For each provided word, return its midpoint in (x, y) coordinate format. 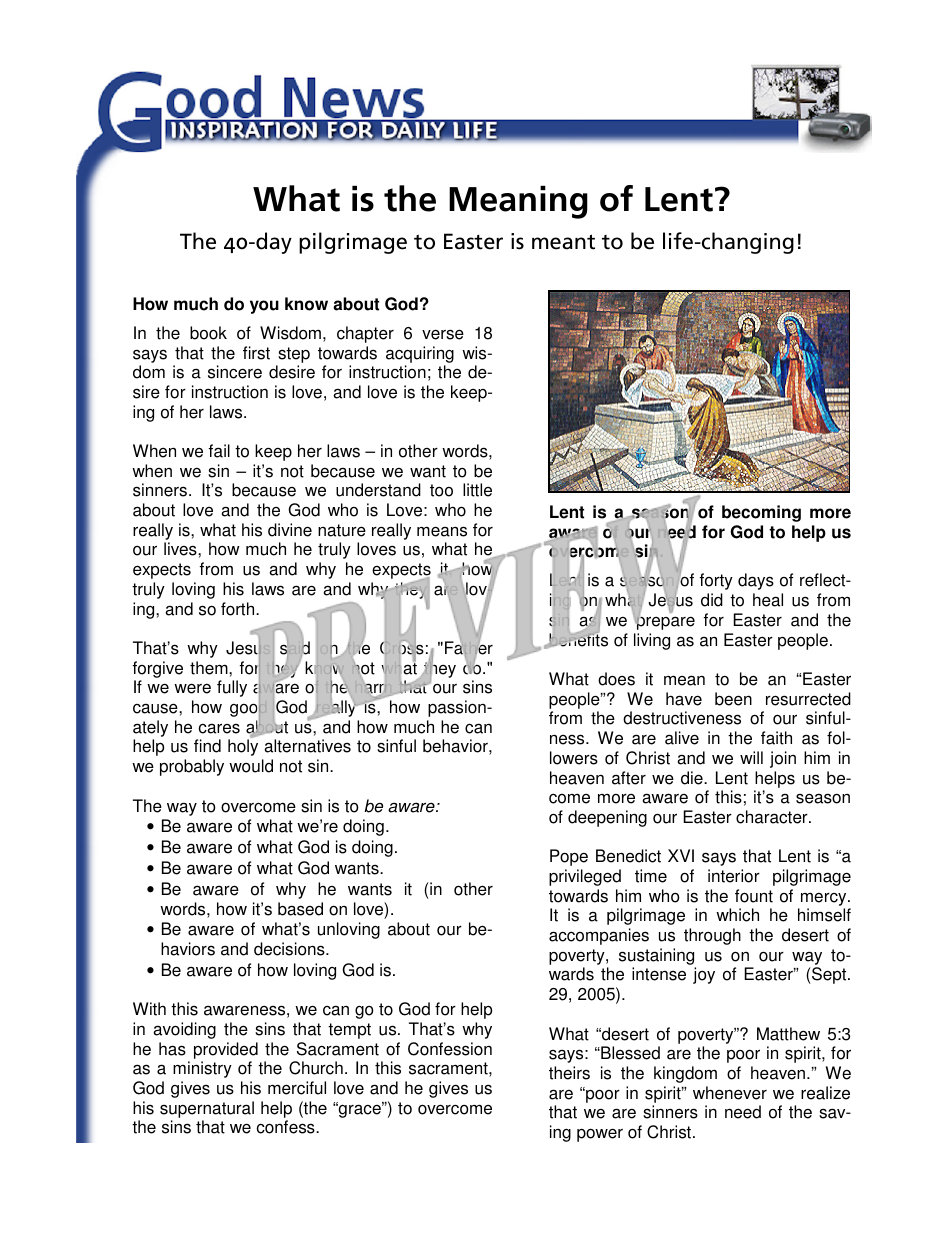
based (300, 909)
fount (754, 896)
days (756, 581)
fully (232, 688)
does (616, 679)
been (733, 699)
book (208, 333)
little (477, 490)
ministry (202, 1069)
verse (443, 334)
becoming (761, 513)
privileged (585, 877)
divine (290, 530)
